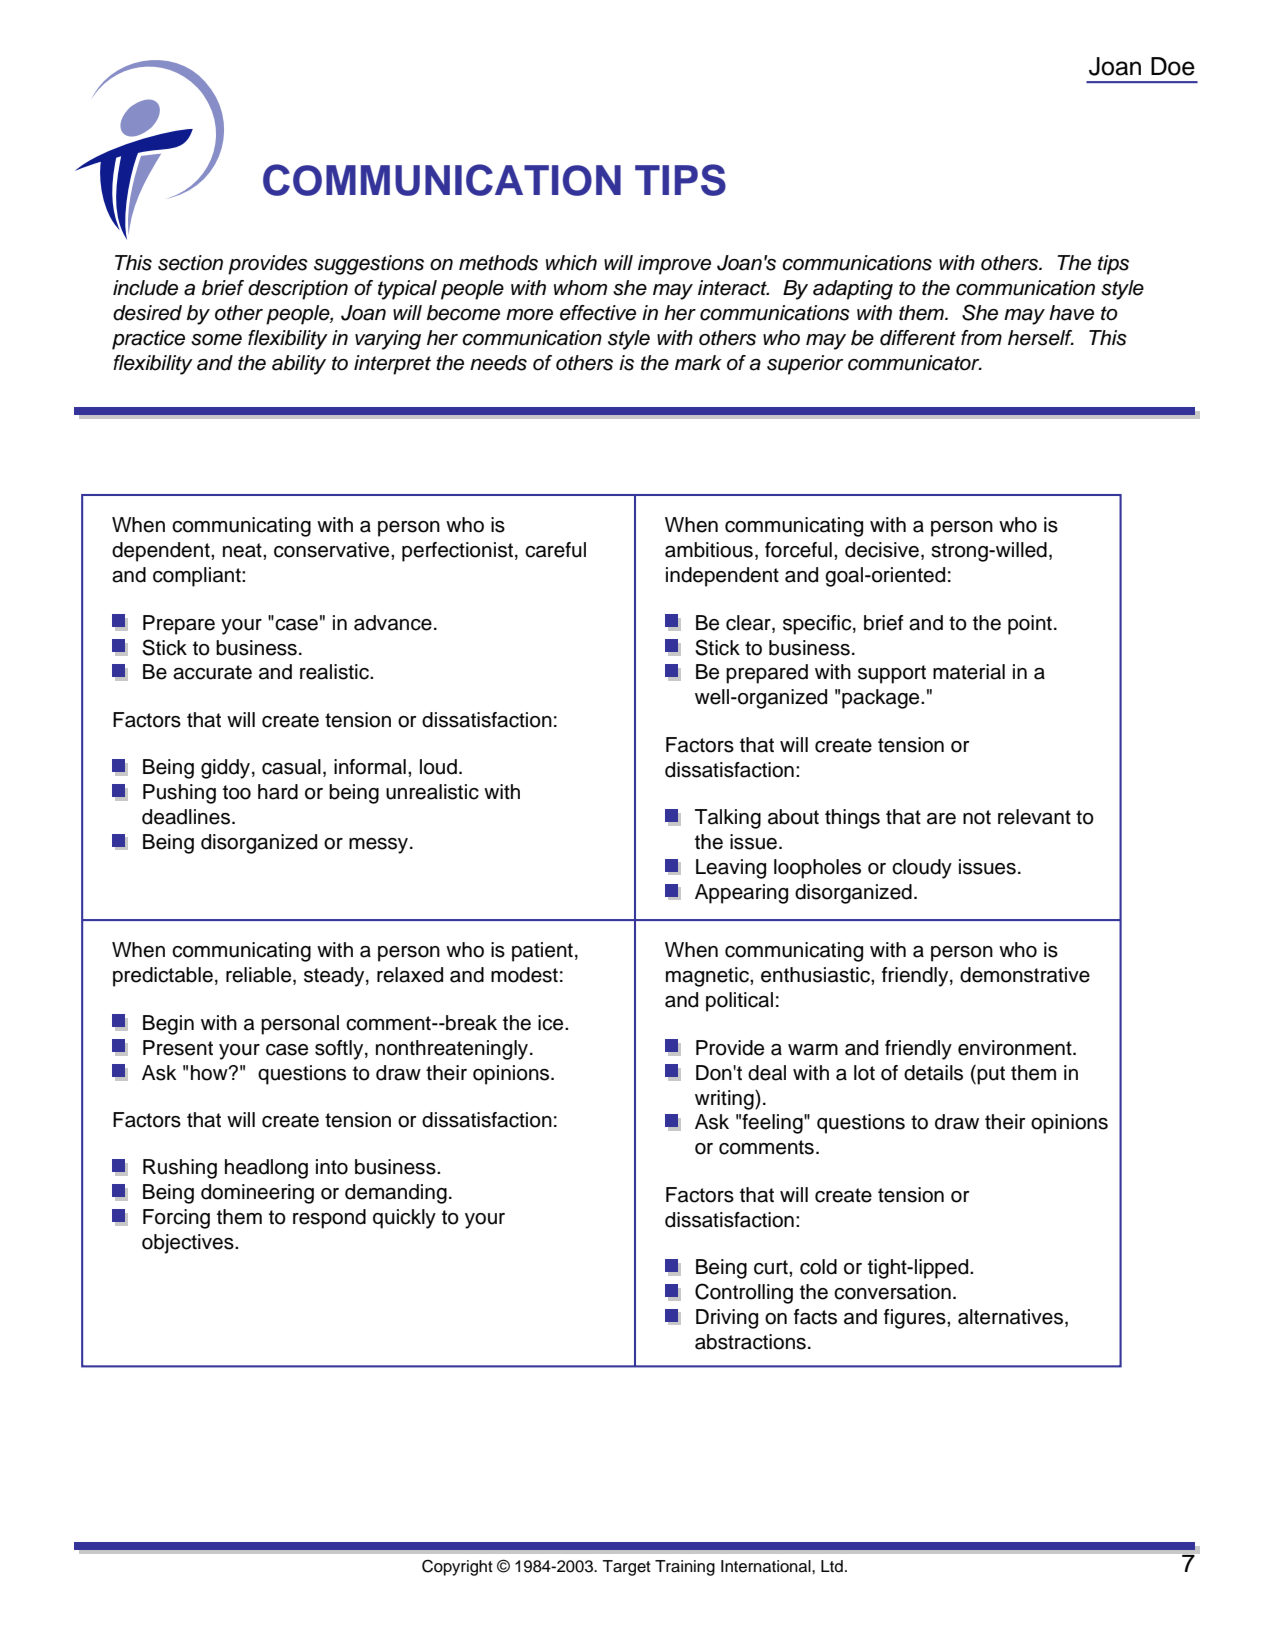  Describe the element at coordinates (457, 1568) in the image. I see `Copyright` at that location.
